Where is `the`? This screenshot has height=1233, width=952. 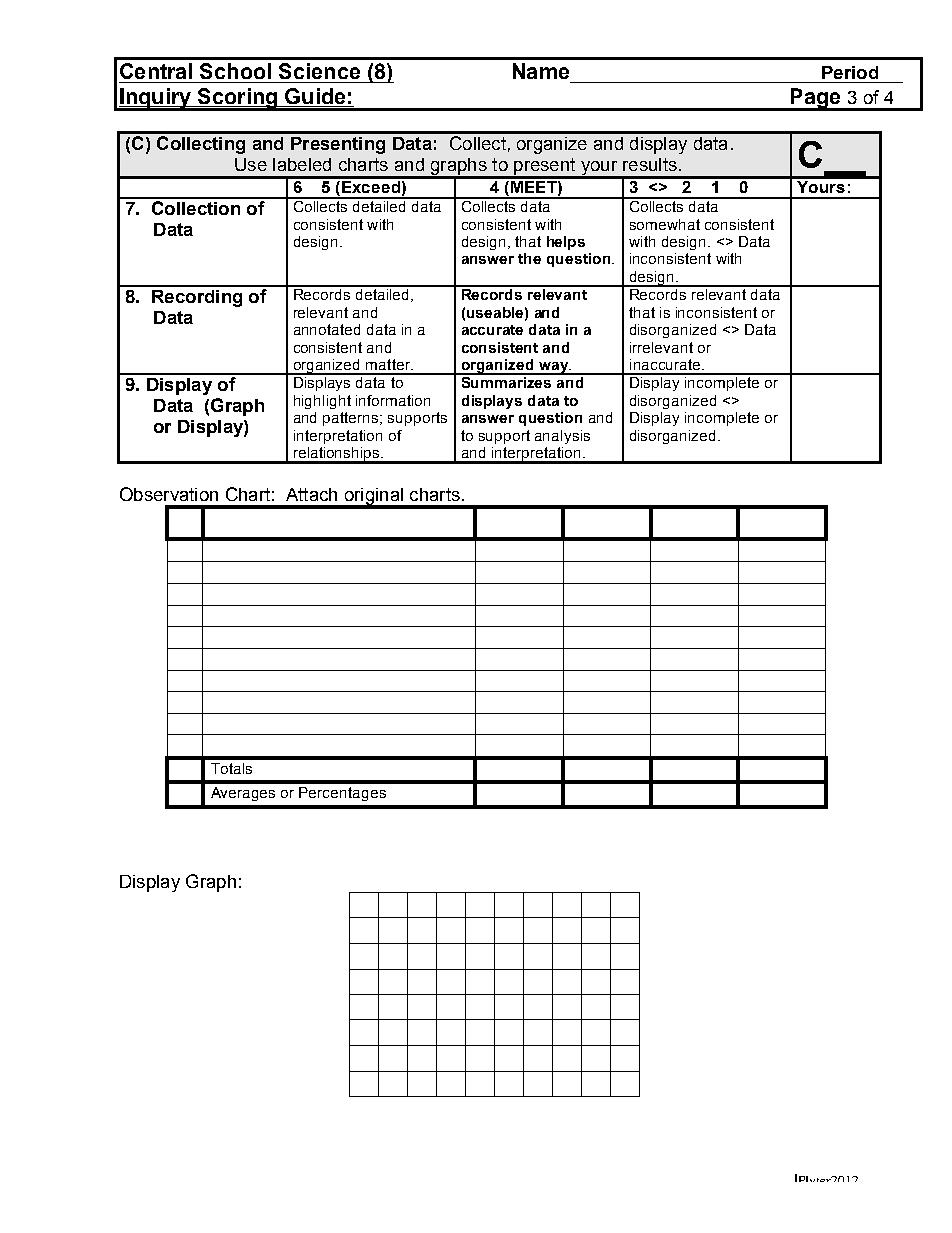
the is located at coordinates (529, 258).
